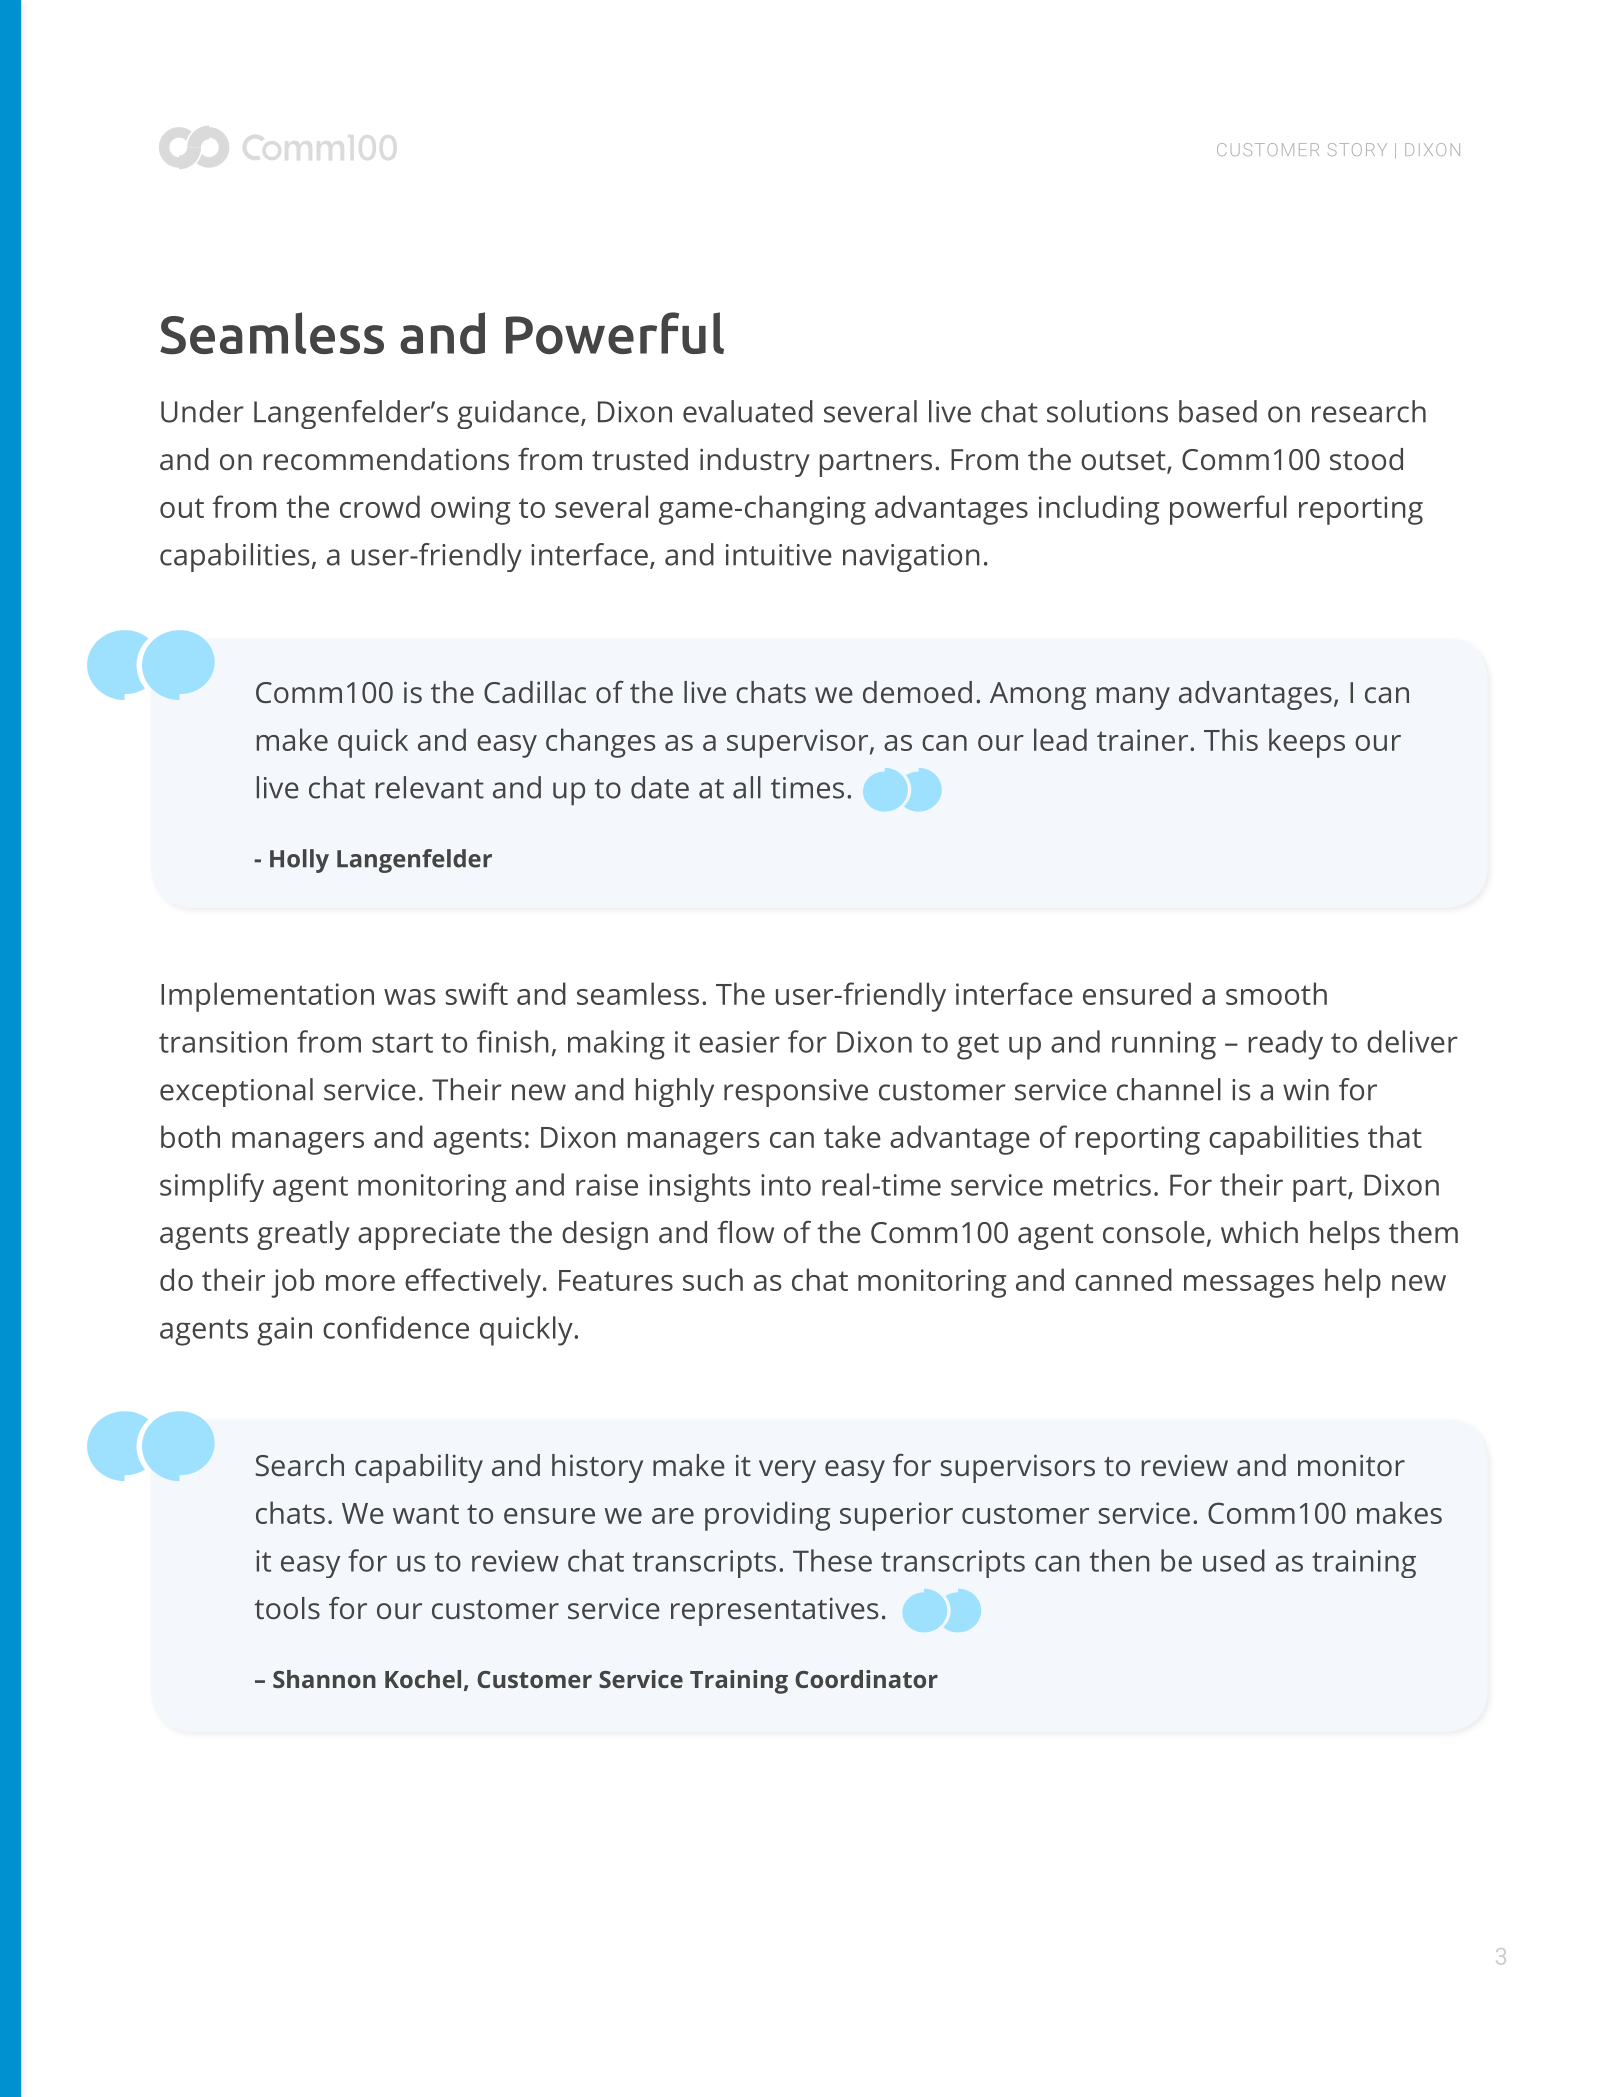 Image resolution: width=1620 pixels, height=2097 pixels. What do you see at coordinates (747, 787) in the document?
I see `all` at bounding box center [747, 787].
